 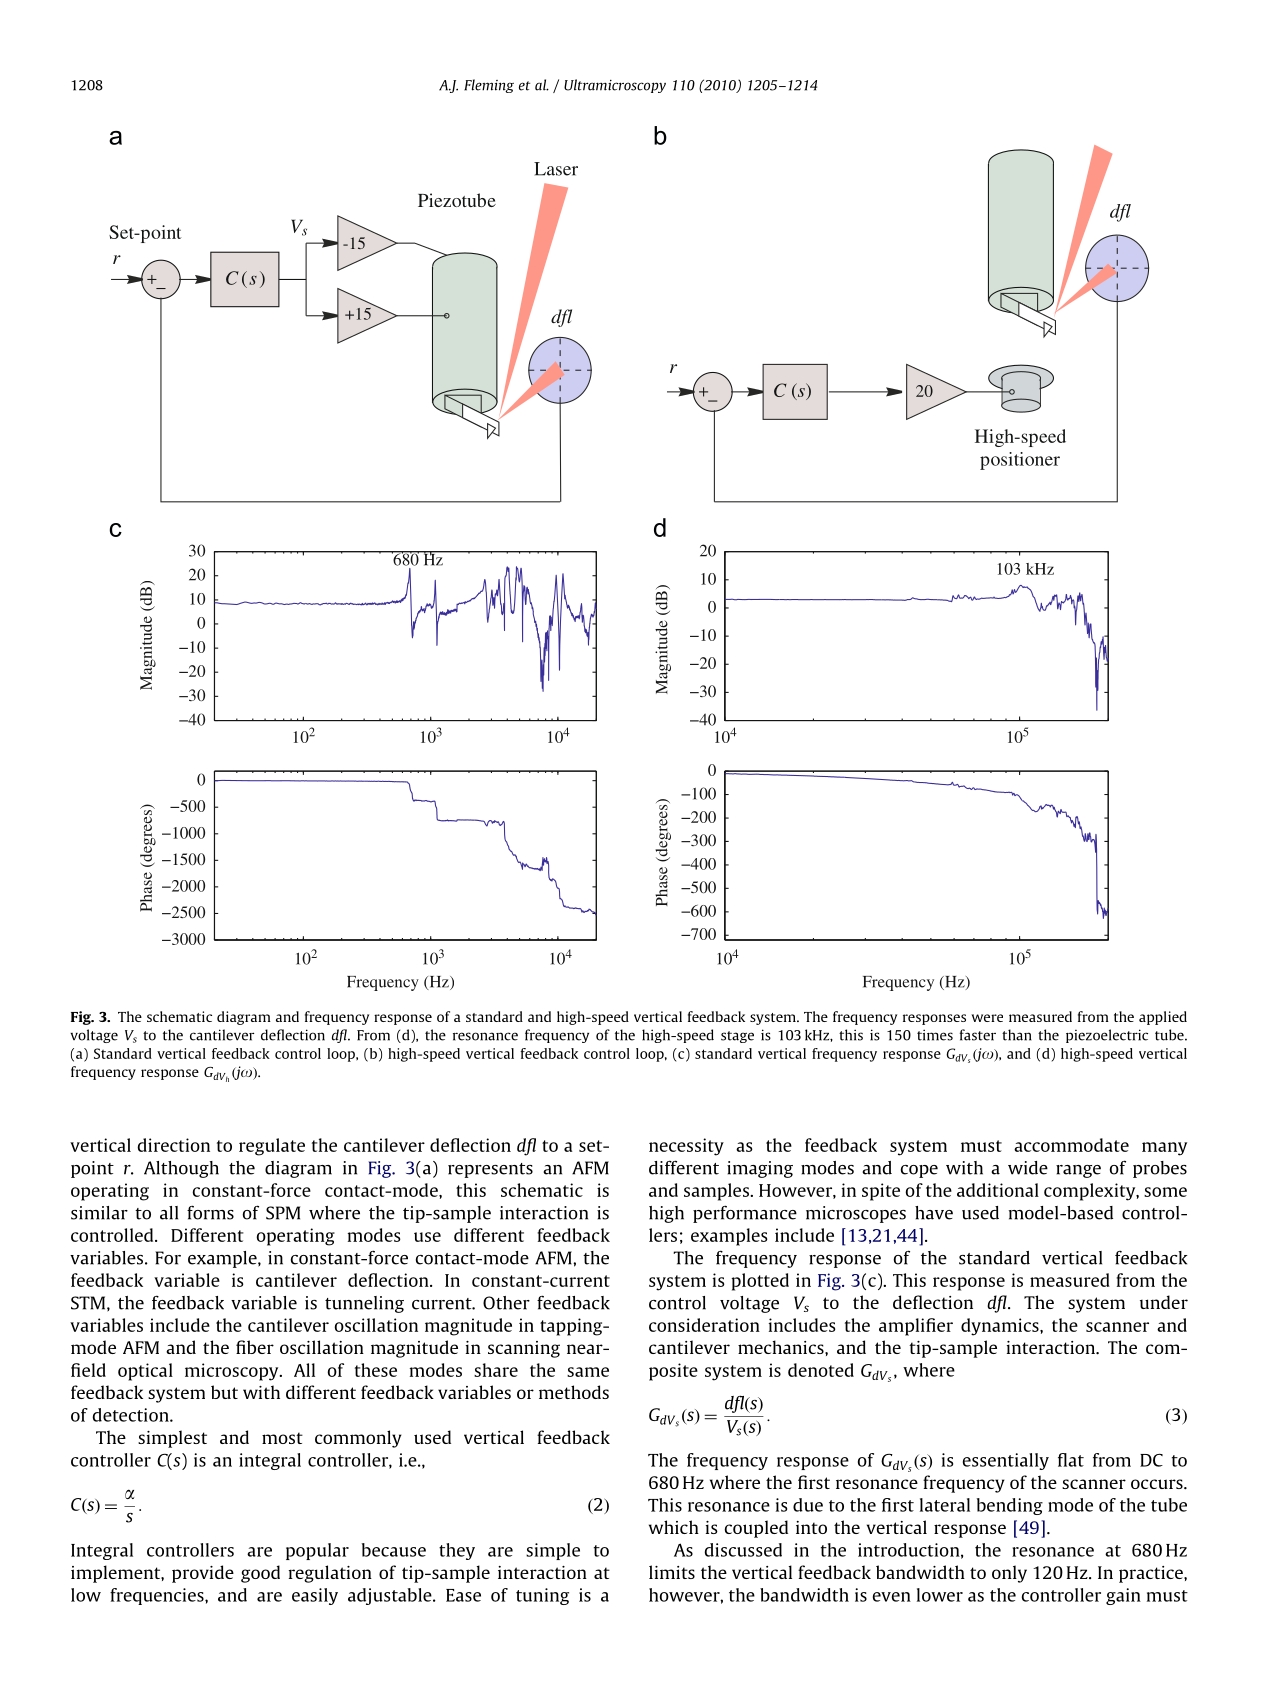 What do you see at coordinates (745, 1214) in the document?
I see `performance` at bounding box center [745, 1214].
